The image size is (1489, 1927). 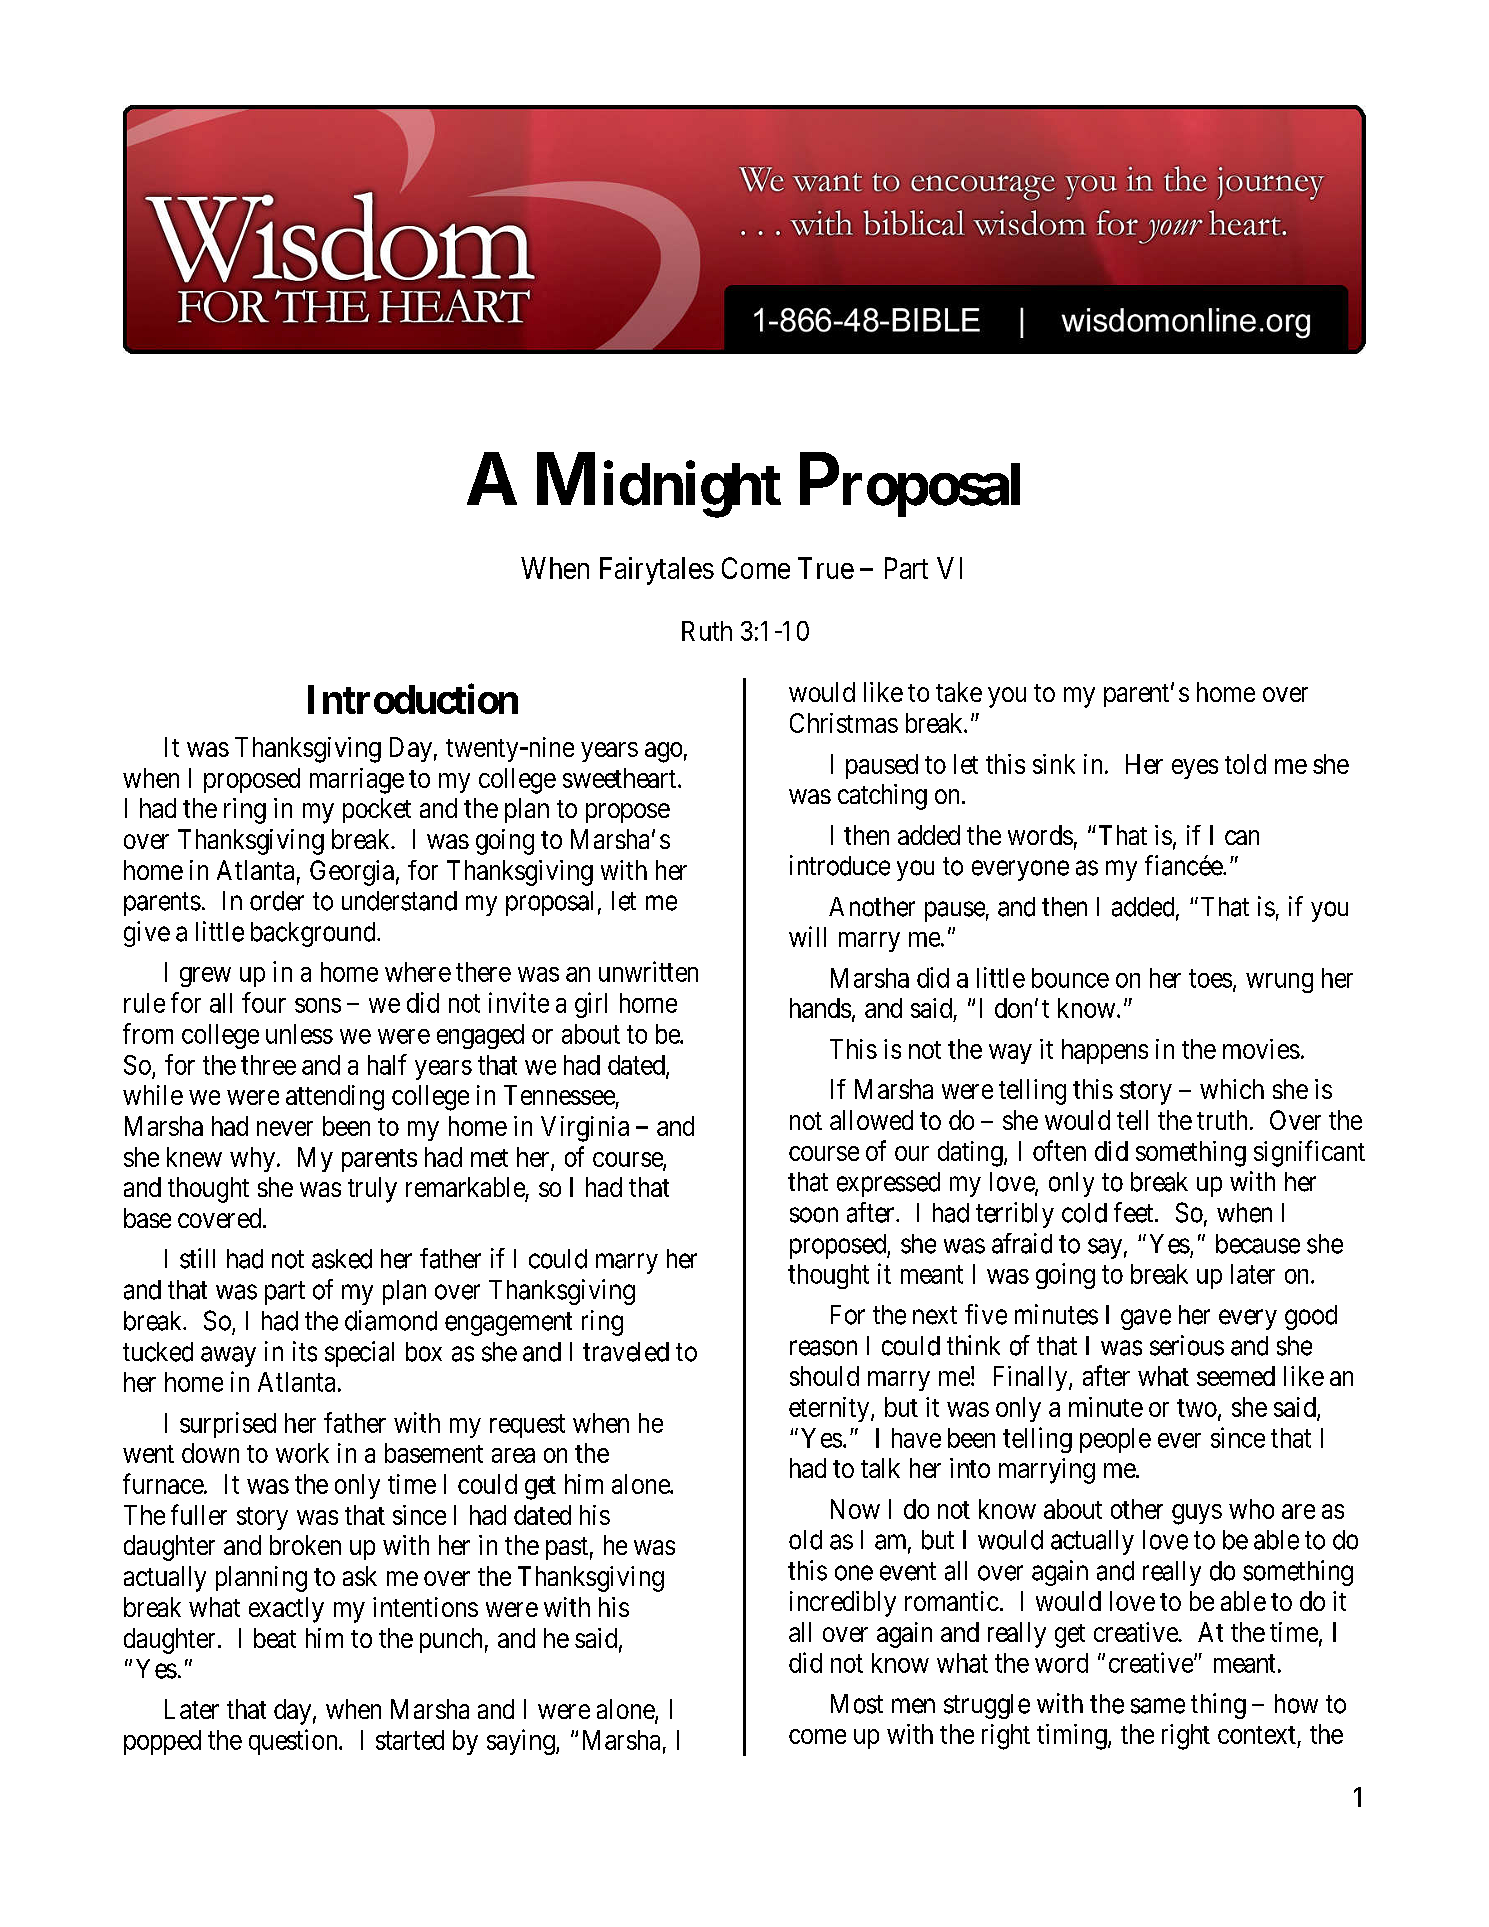 I want to click on question, so click(x=294, y=1742).
